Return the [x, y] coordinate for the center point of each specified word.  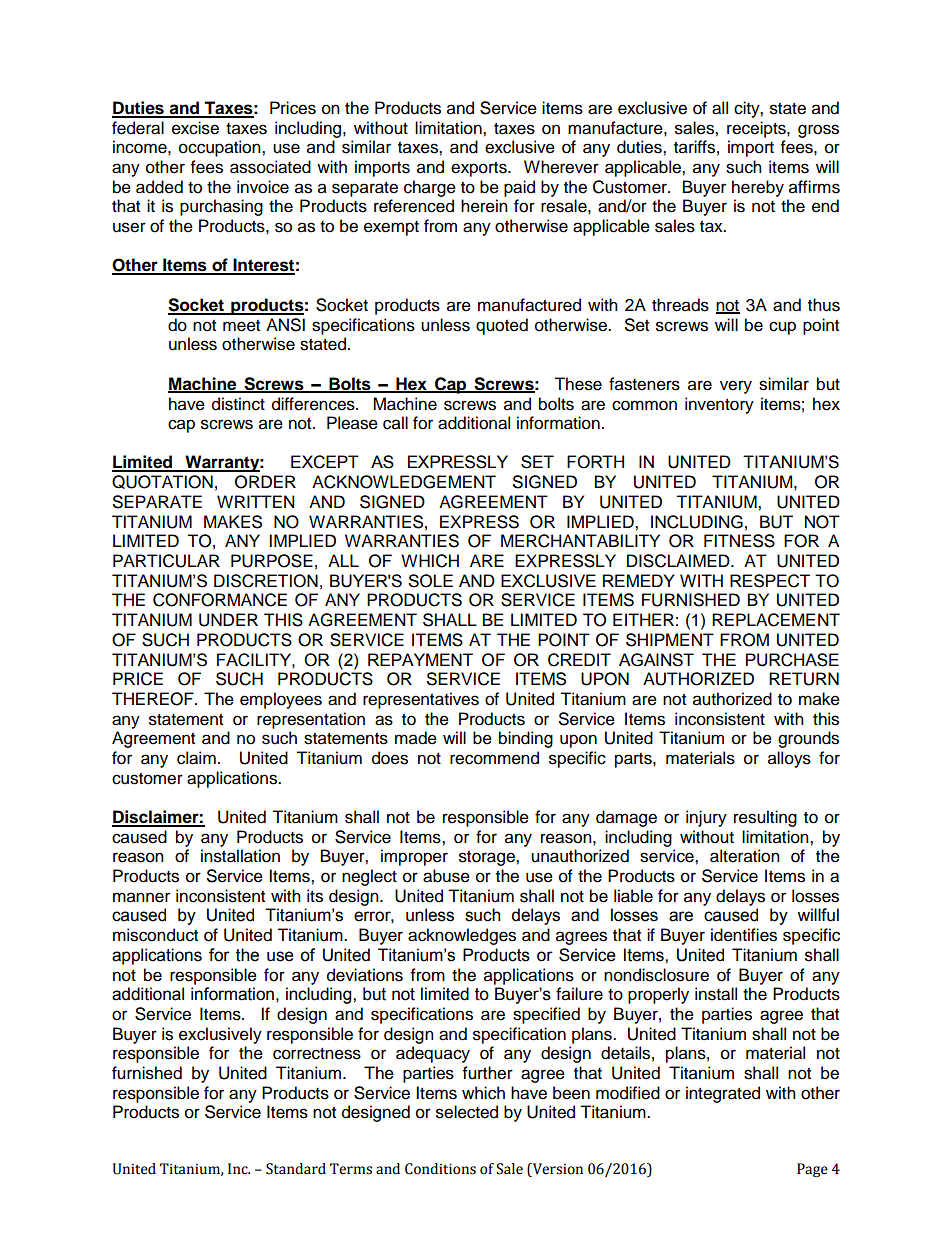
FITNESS [739, 541]
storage [488, 858]
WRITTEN [256, 501]
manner [141, 897]
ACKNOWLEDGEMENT [404, 482]
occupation [221, 148]
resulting [765, 818]
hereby [758, 188]
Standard [296, 1169]
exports [480, 169]
